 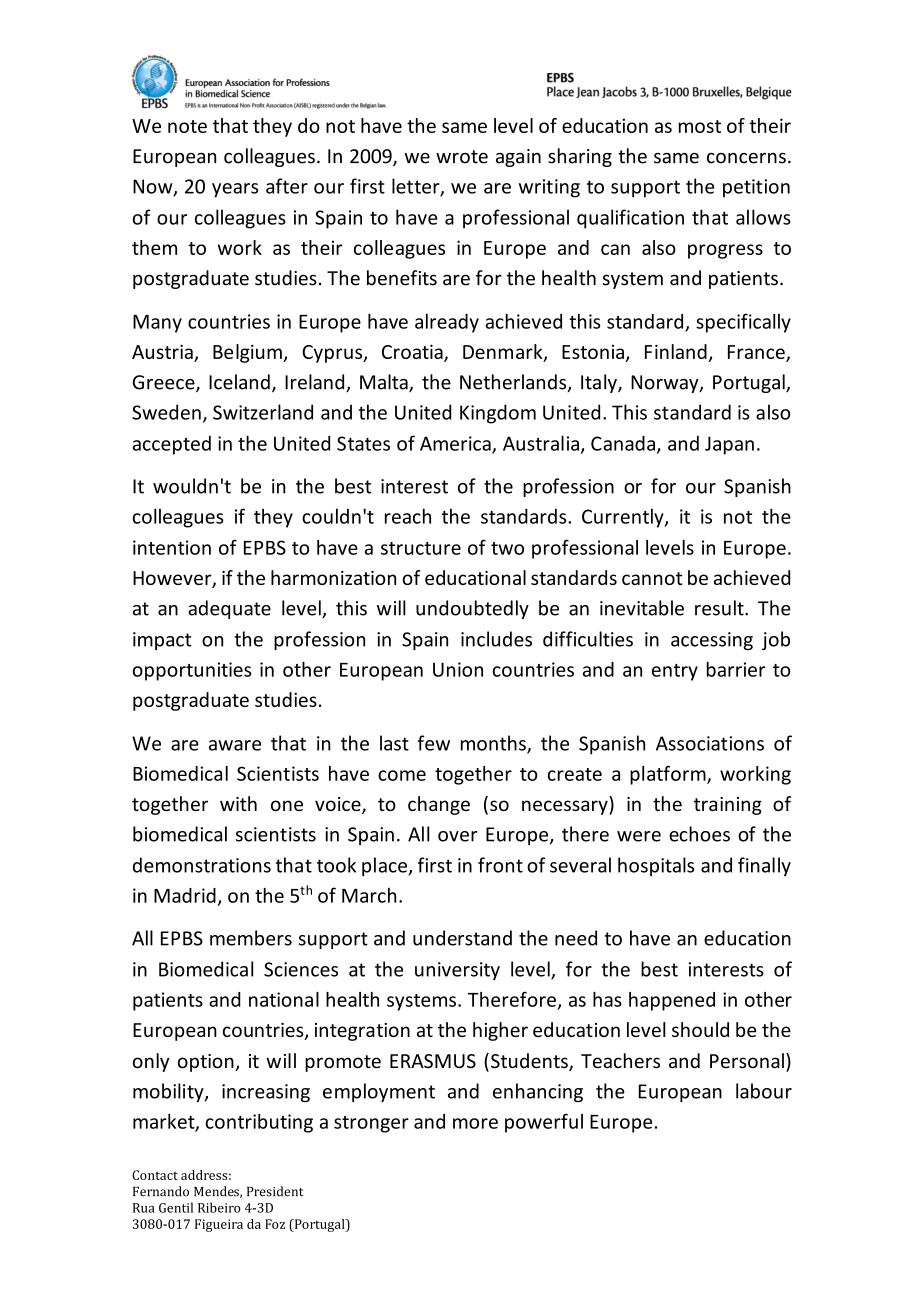 I want to click on demonstrations, so click(x=202, y=865).
